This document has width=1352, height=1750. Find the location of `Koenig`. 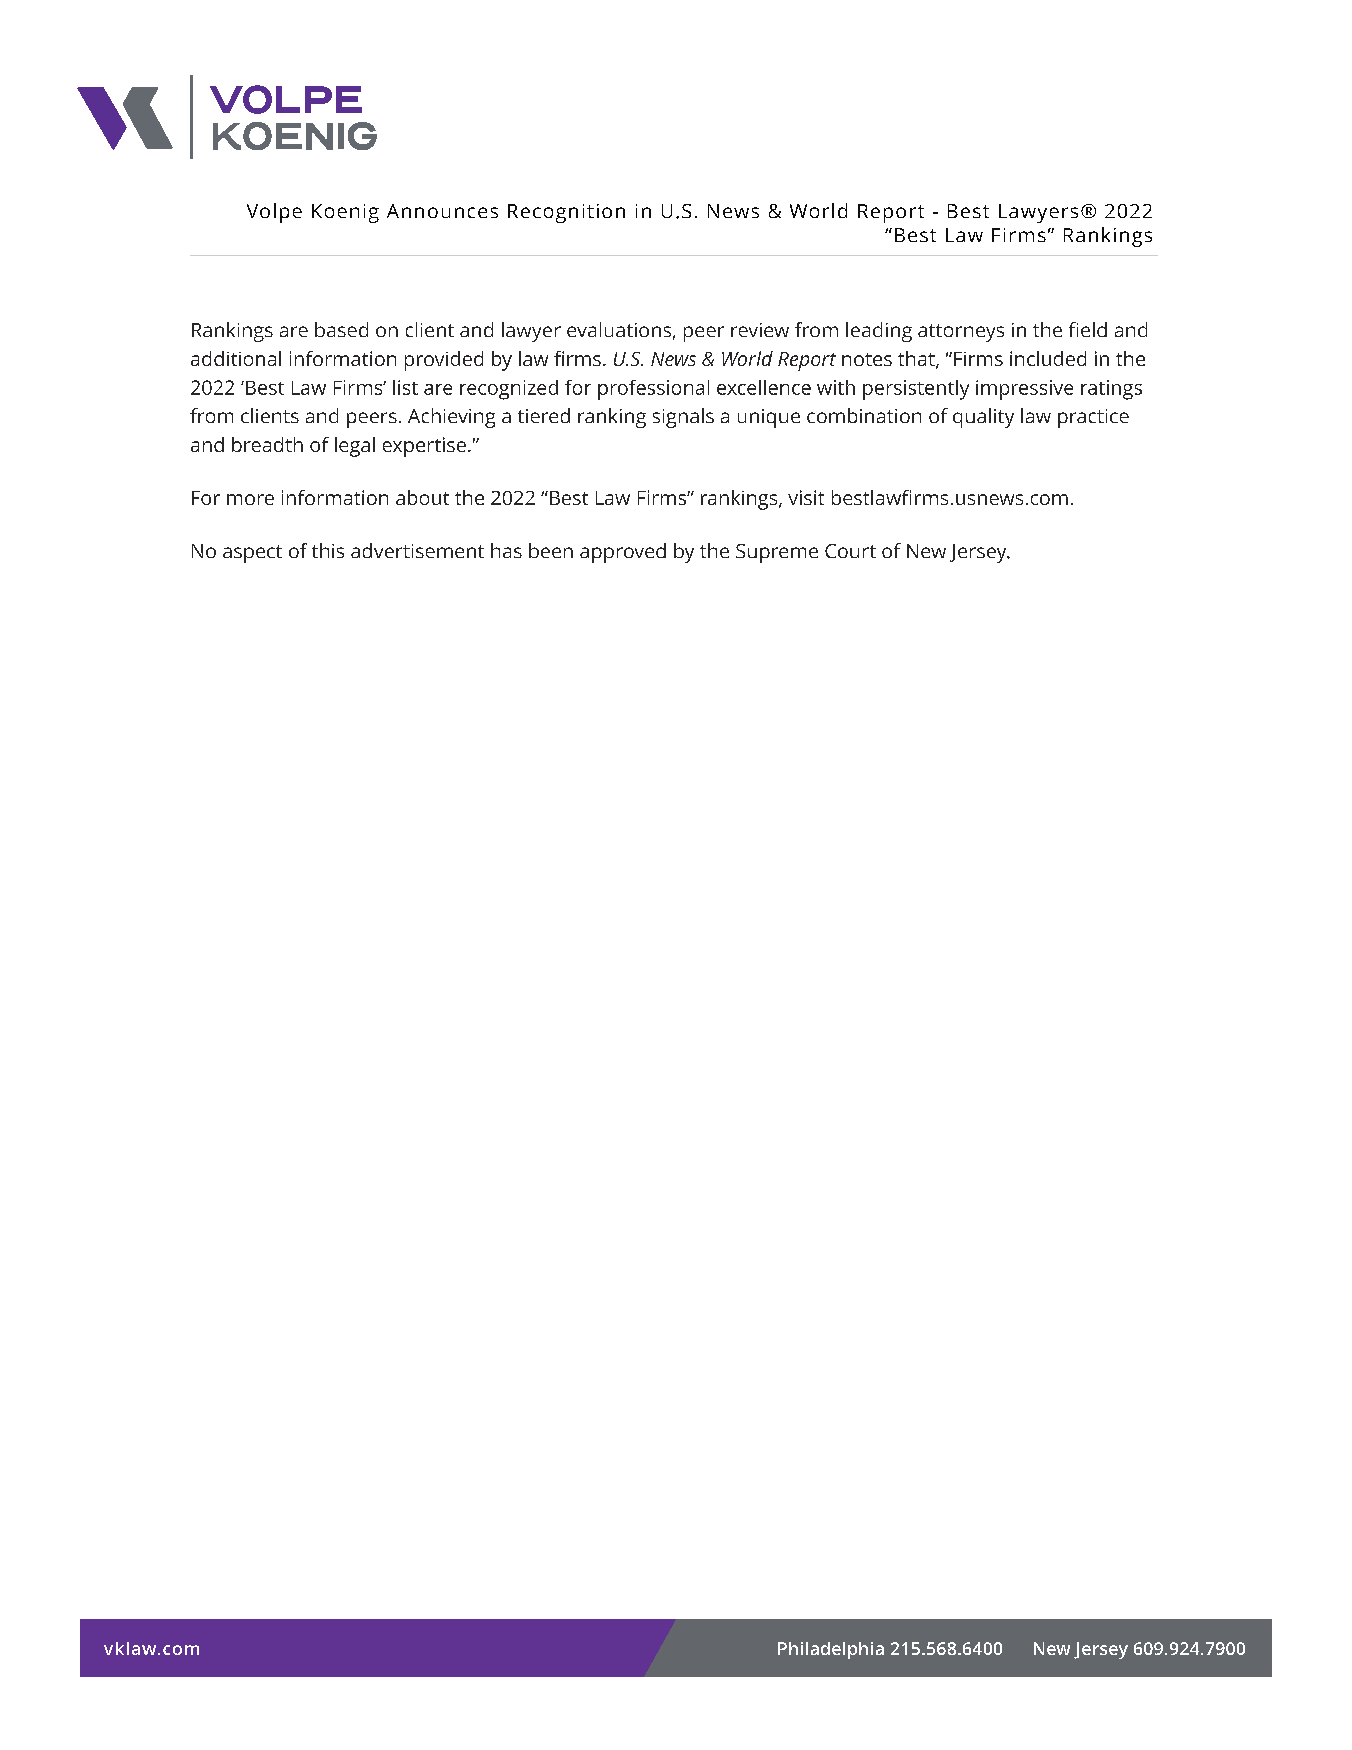

Koenig is located at coordinates (345, 213).
